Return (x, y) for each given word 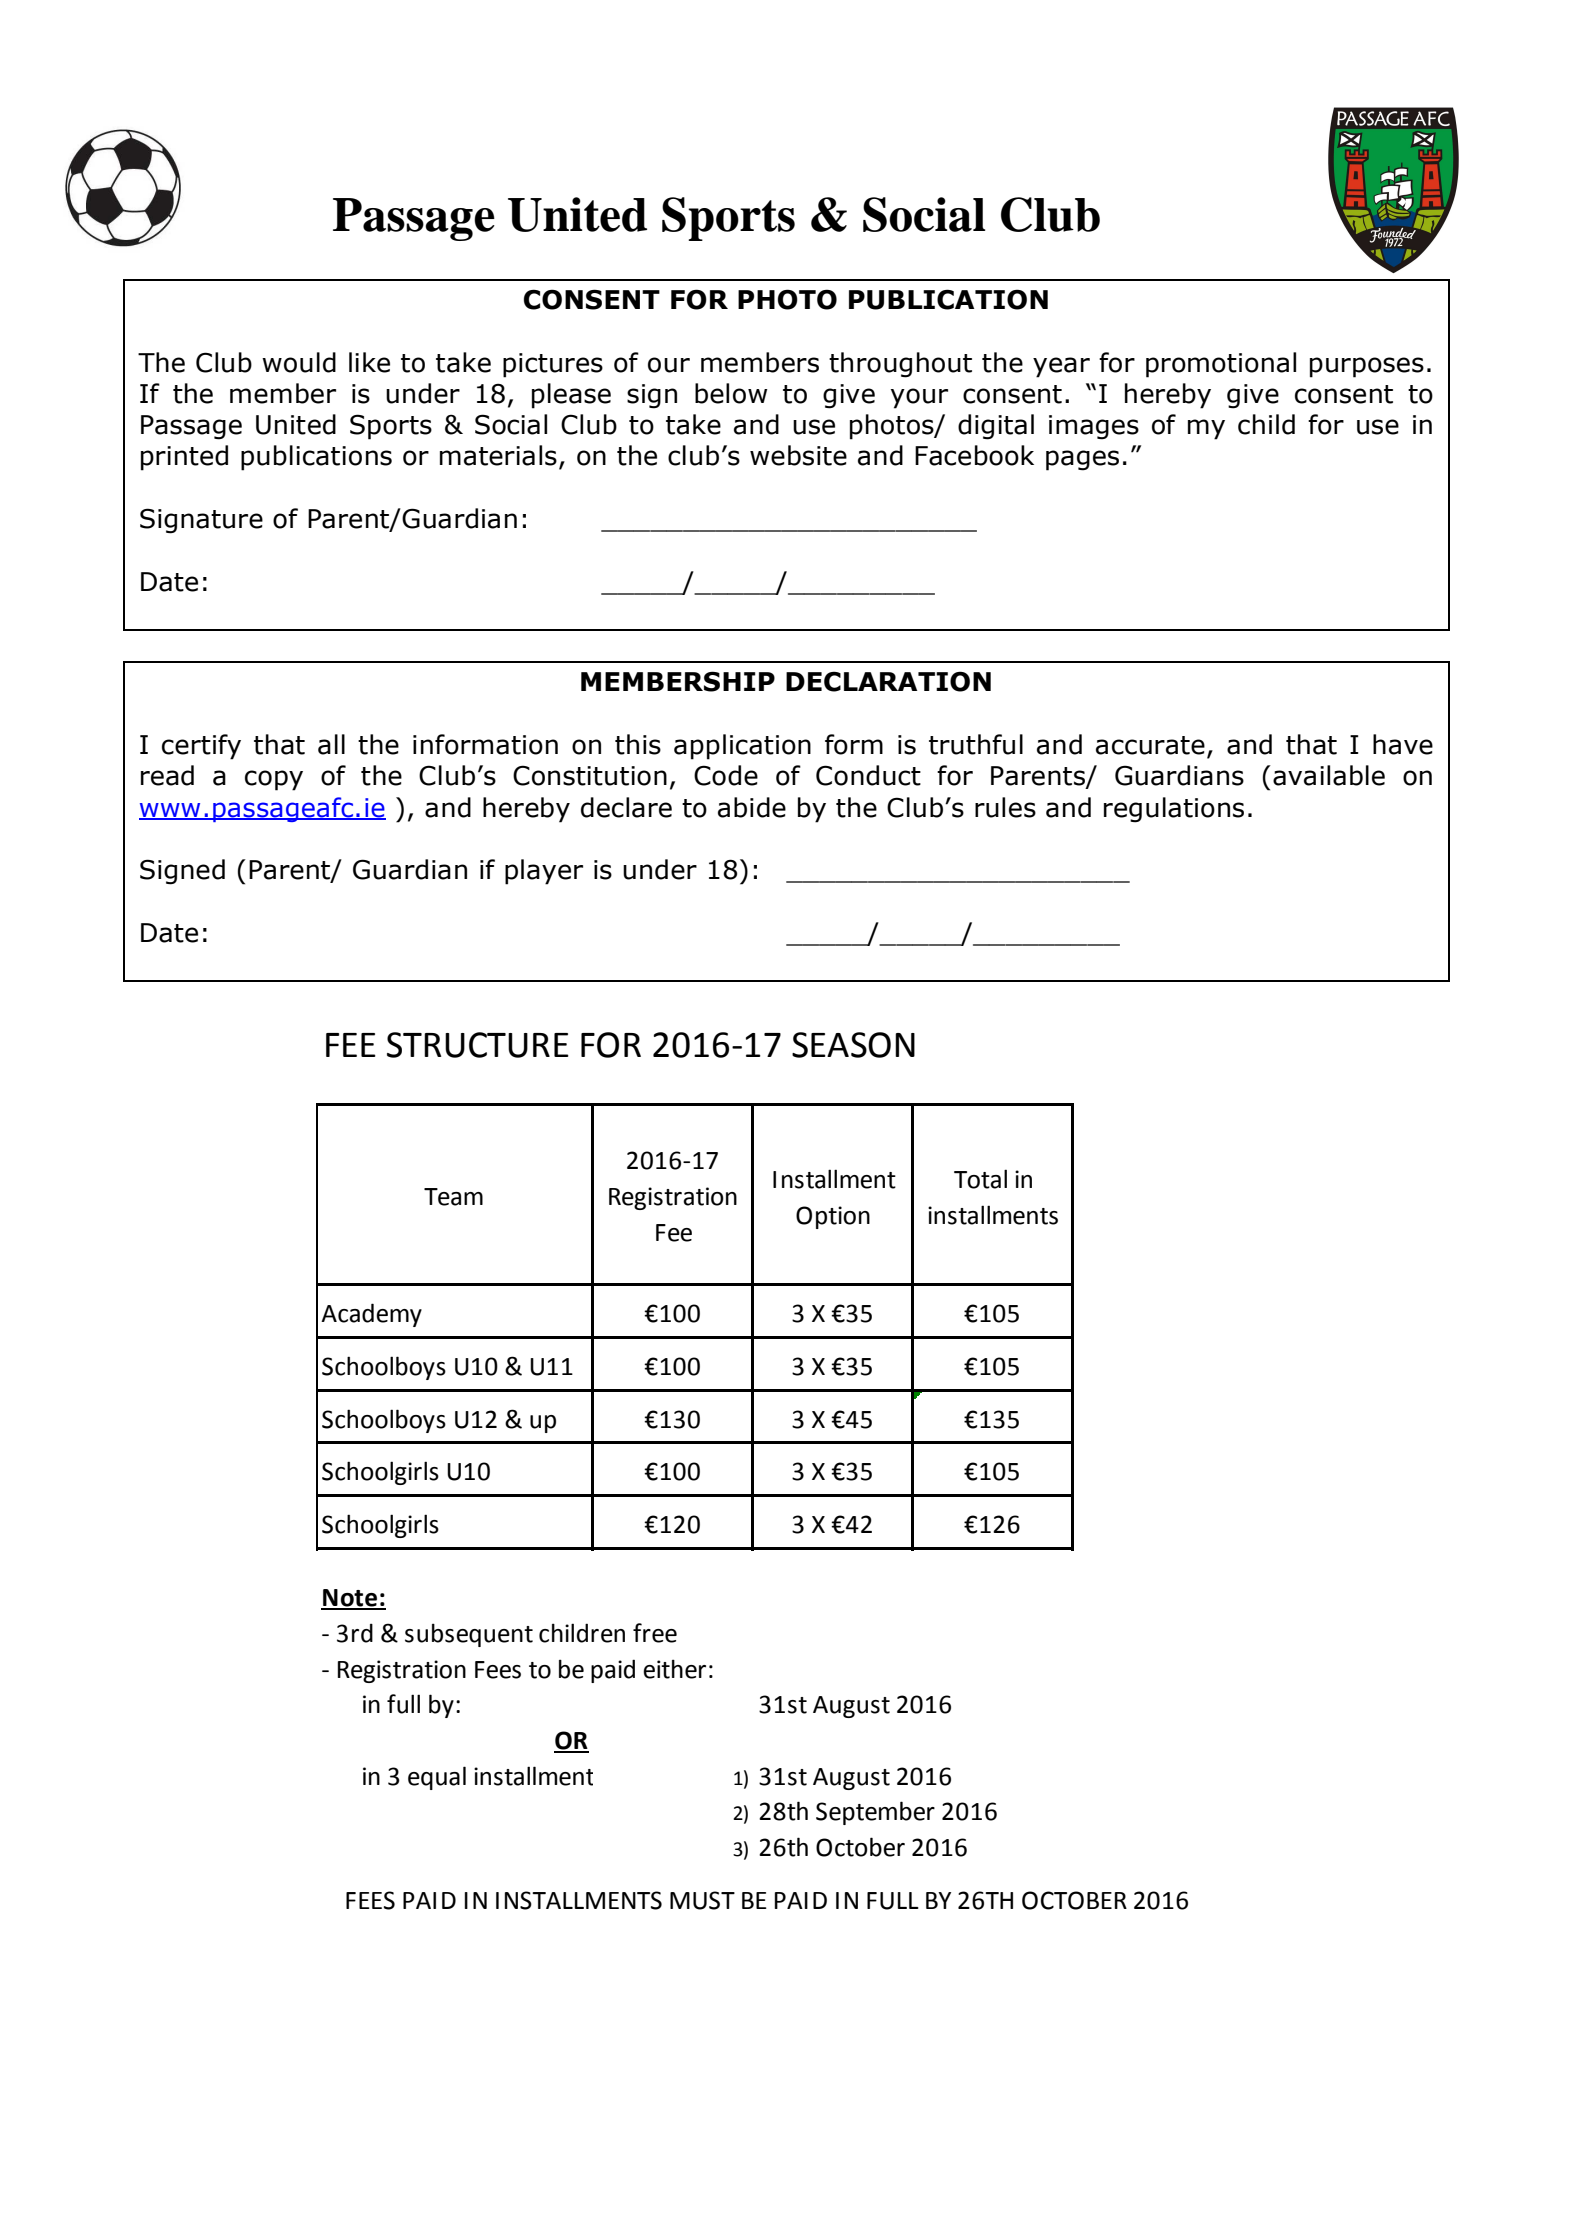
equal (437, 1778)
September (875, 1813)
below (731, 393)
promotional (1221, 365)
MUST (702, 1900)
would (299, 362)
